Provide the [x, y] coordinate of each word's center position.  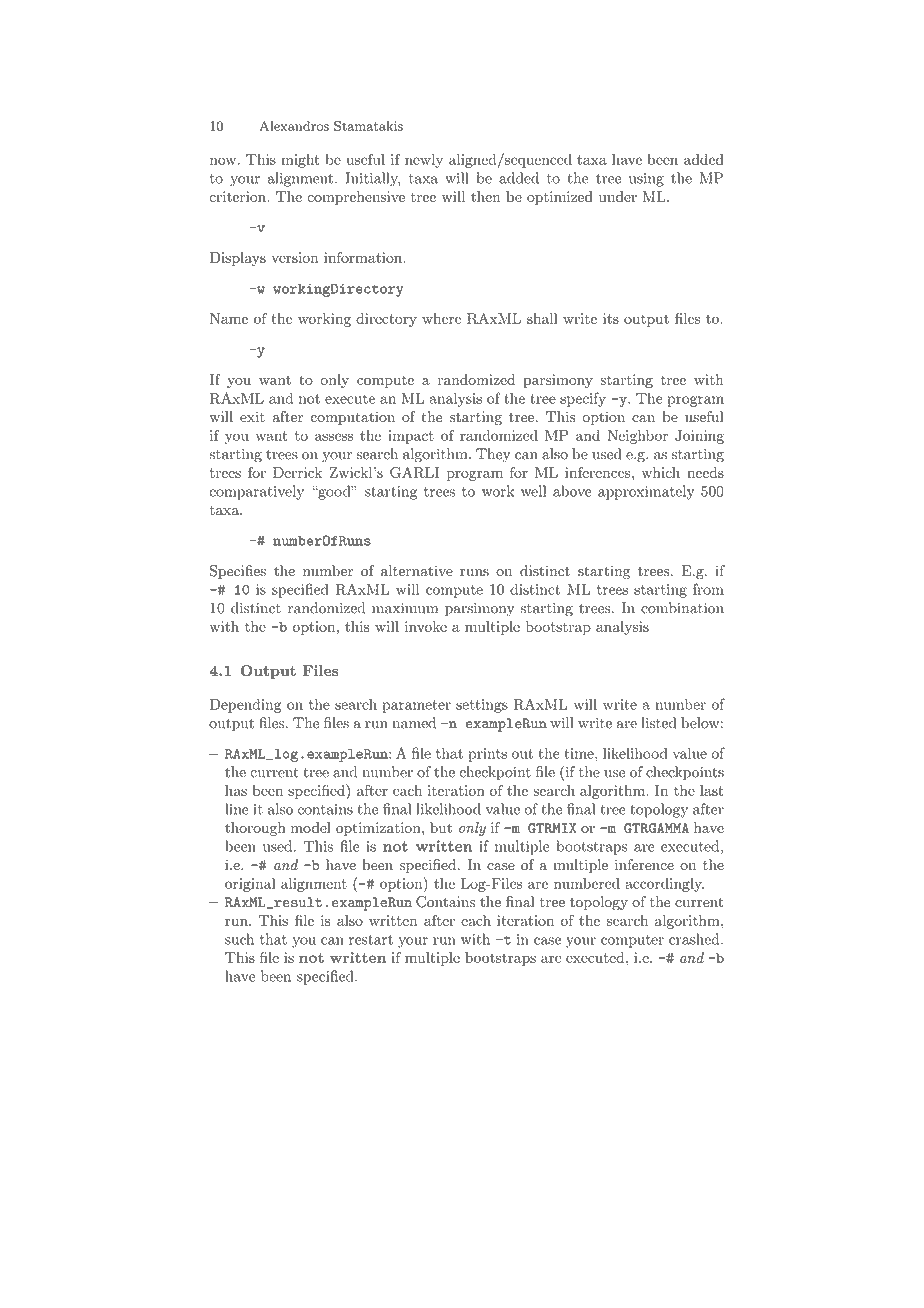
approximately [646, 492]
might [300, 161]
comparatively [257, 492]
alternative [417, 571]
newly [424, 161]
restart [371, 940]
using [646, 180]
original [250, 885]
